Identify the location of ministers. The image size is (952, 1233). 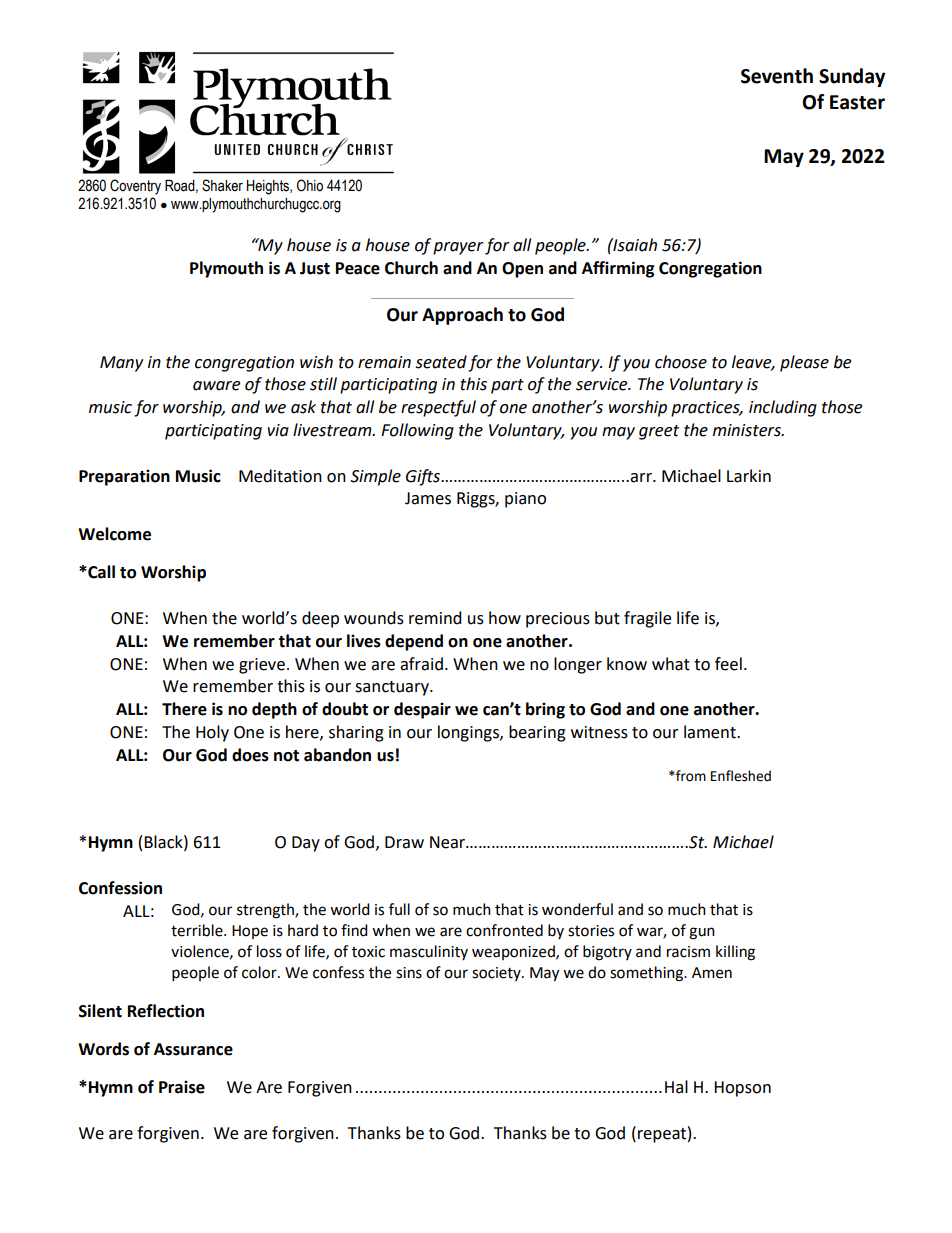
(748, 430).
